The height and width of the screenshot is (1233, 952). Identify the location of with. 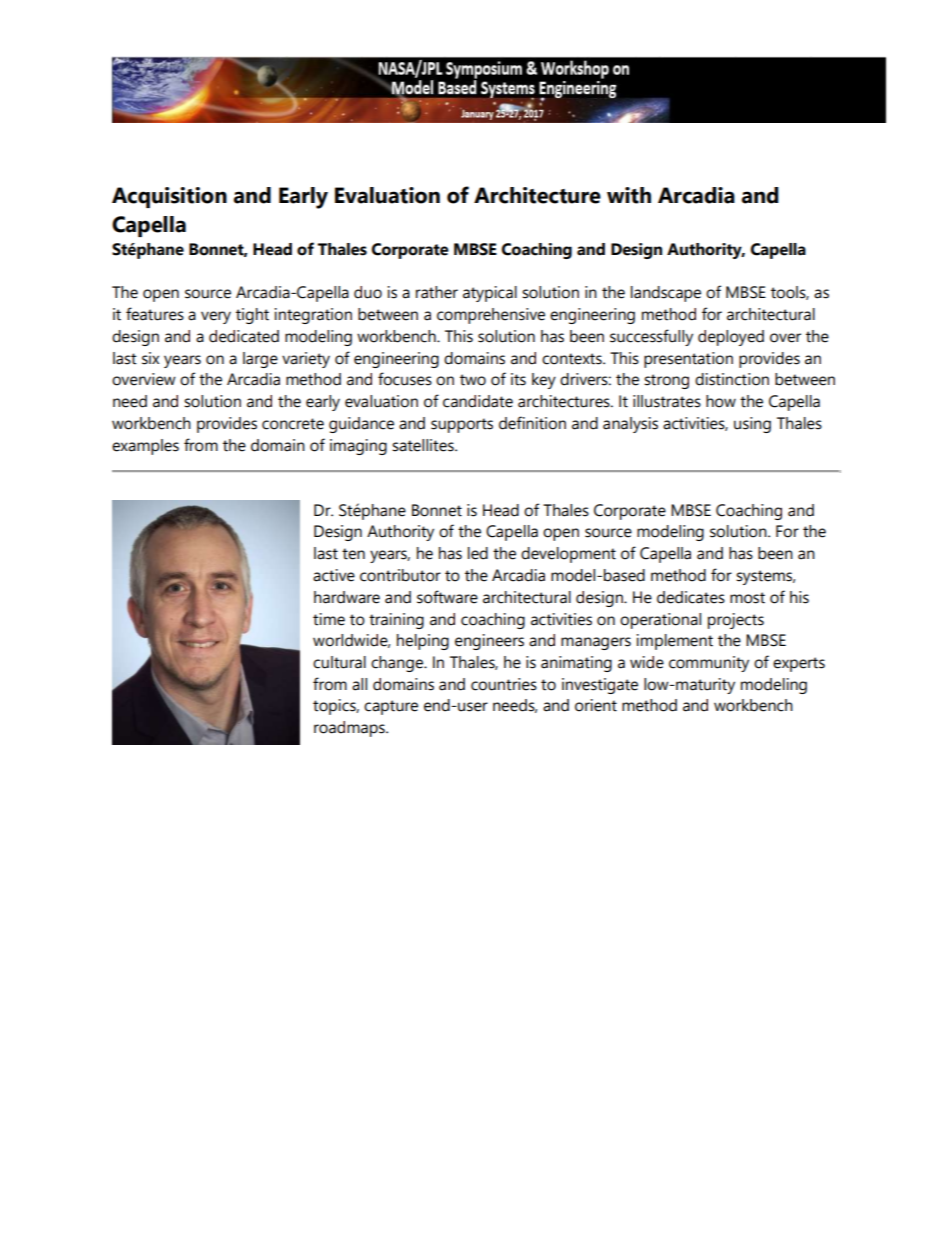
(629, 195).
